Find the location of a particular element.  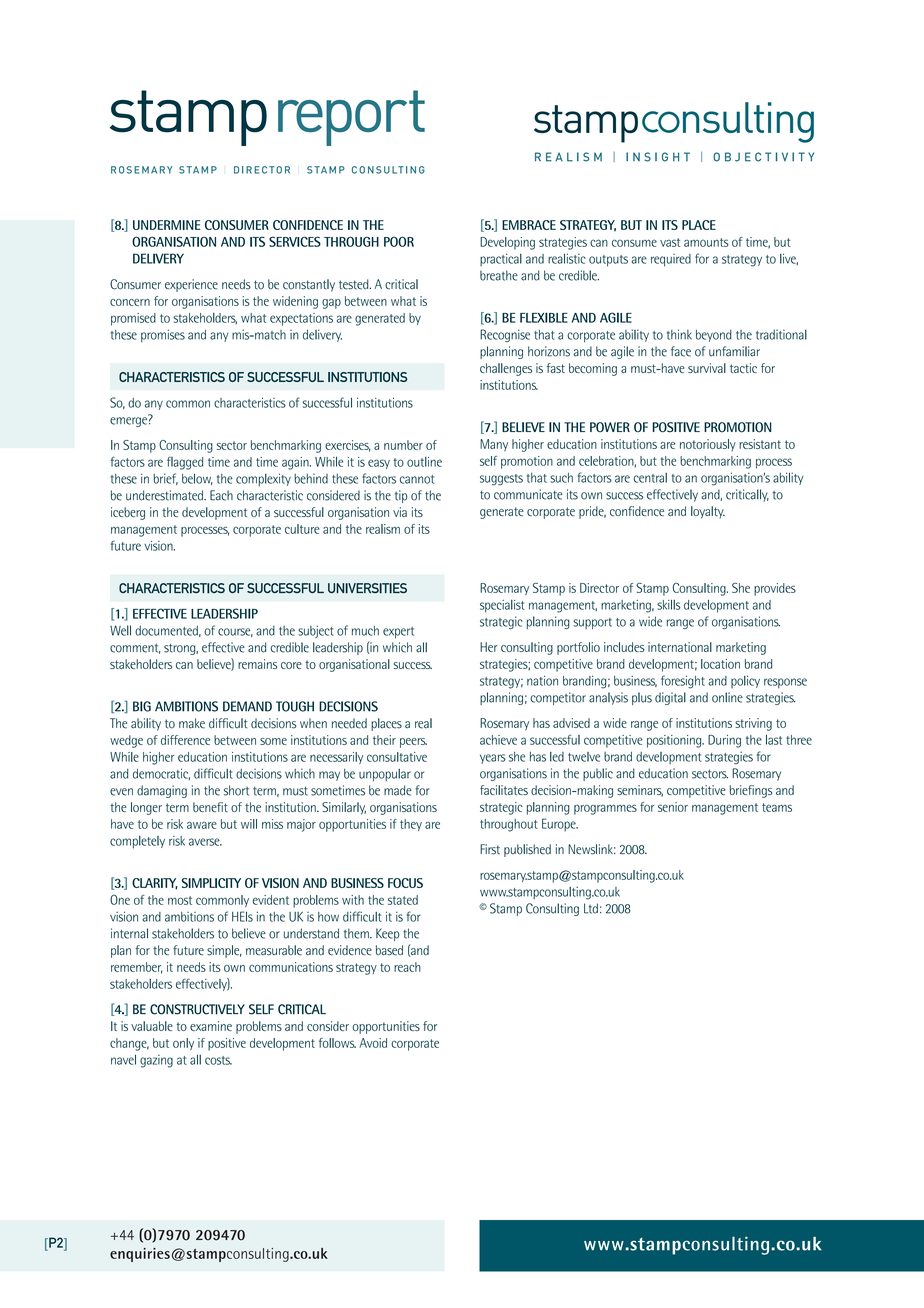

examine is located at coordinates (211, 1026).
